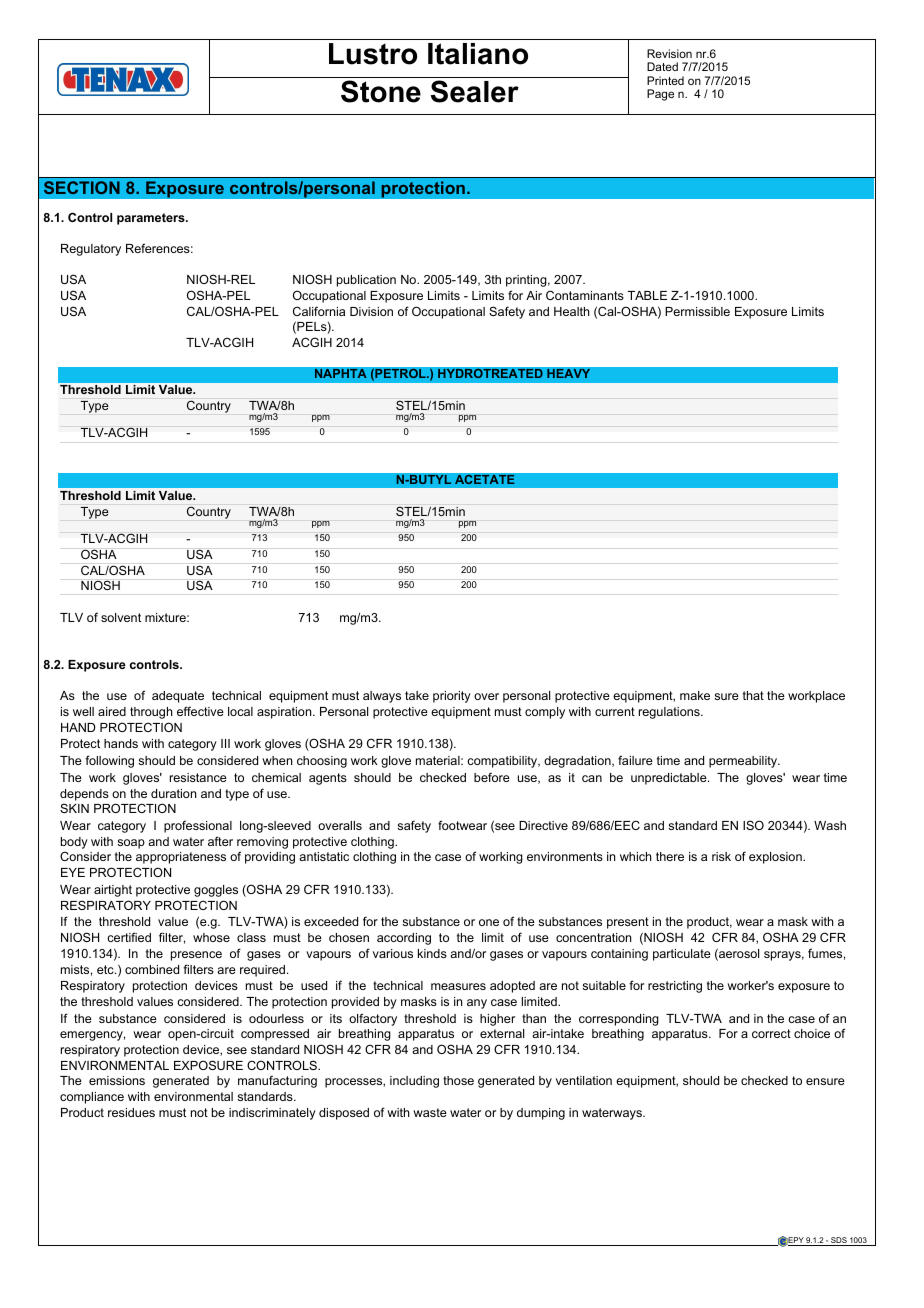 This page has width=924, height=1308. I want to click on Sealer, so click(475, 91).
